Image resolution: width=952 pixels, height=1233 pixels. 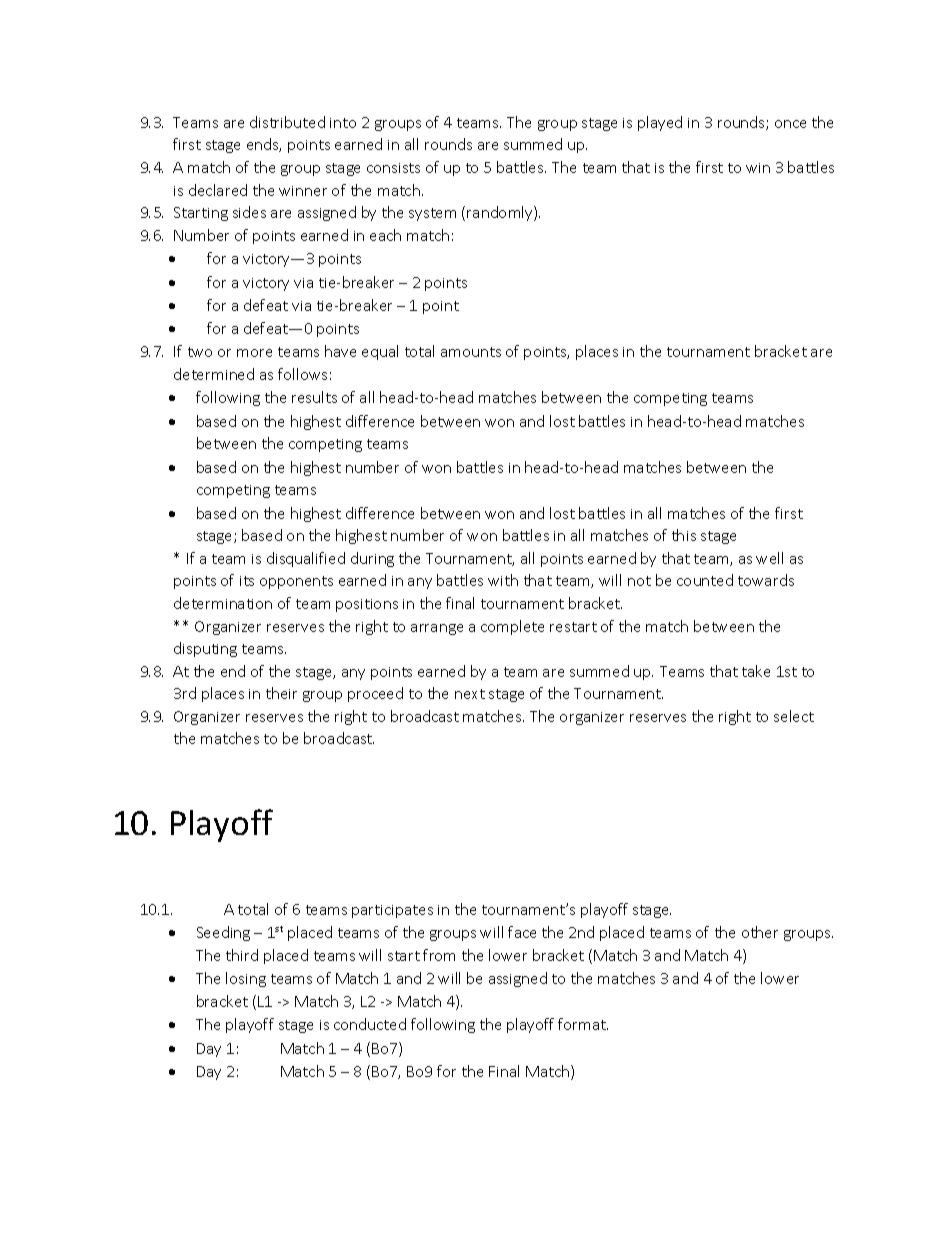 What do you see at coordinates (287, 122) in the screenshot?
I see `distributed` at bounding box center [287, 122].
